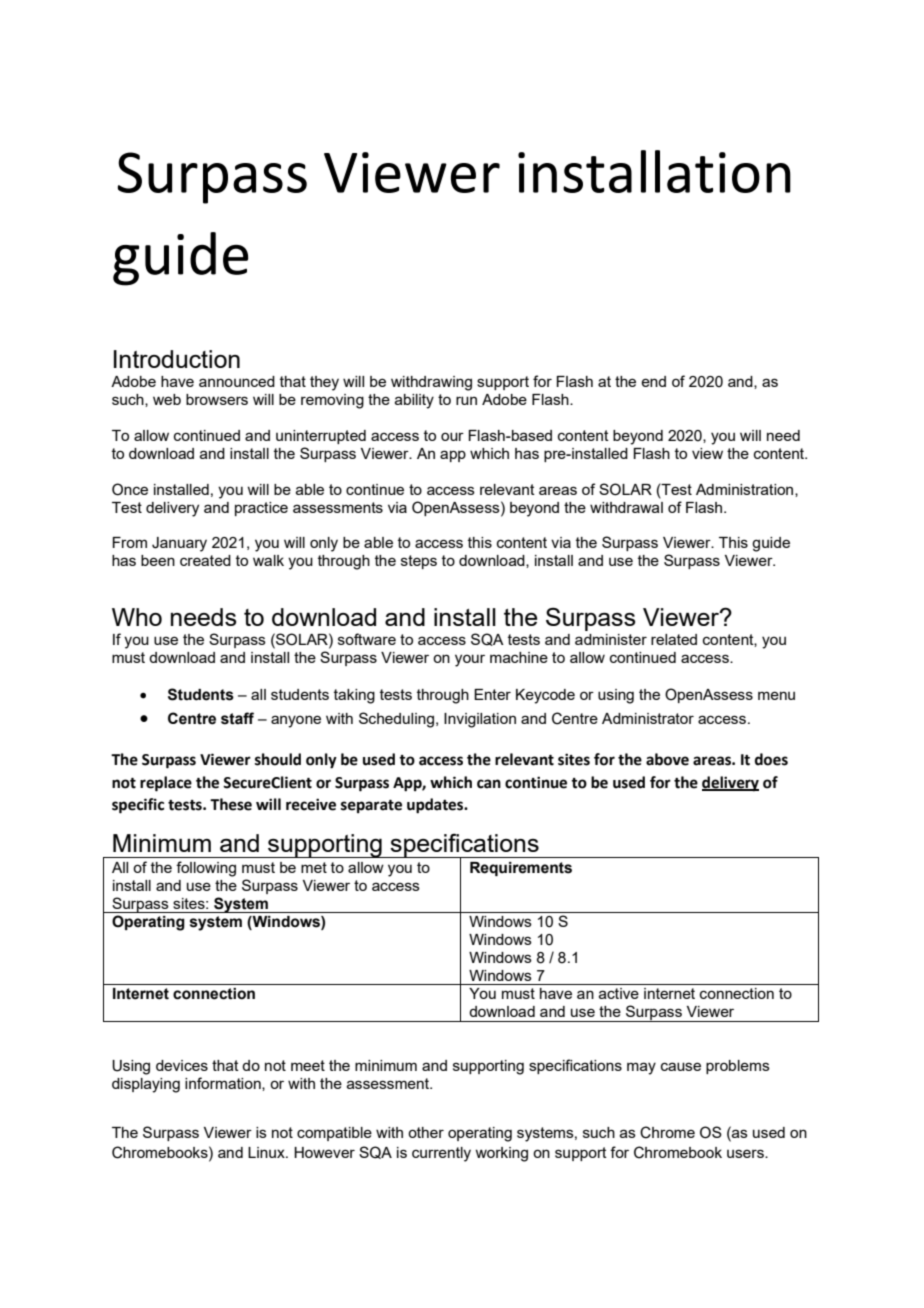  What do you see at coordinates (314, 867) in the page?
I see `met` at bounding box center [314, 867].
